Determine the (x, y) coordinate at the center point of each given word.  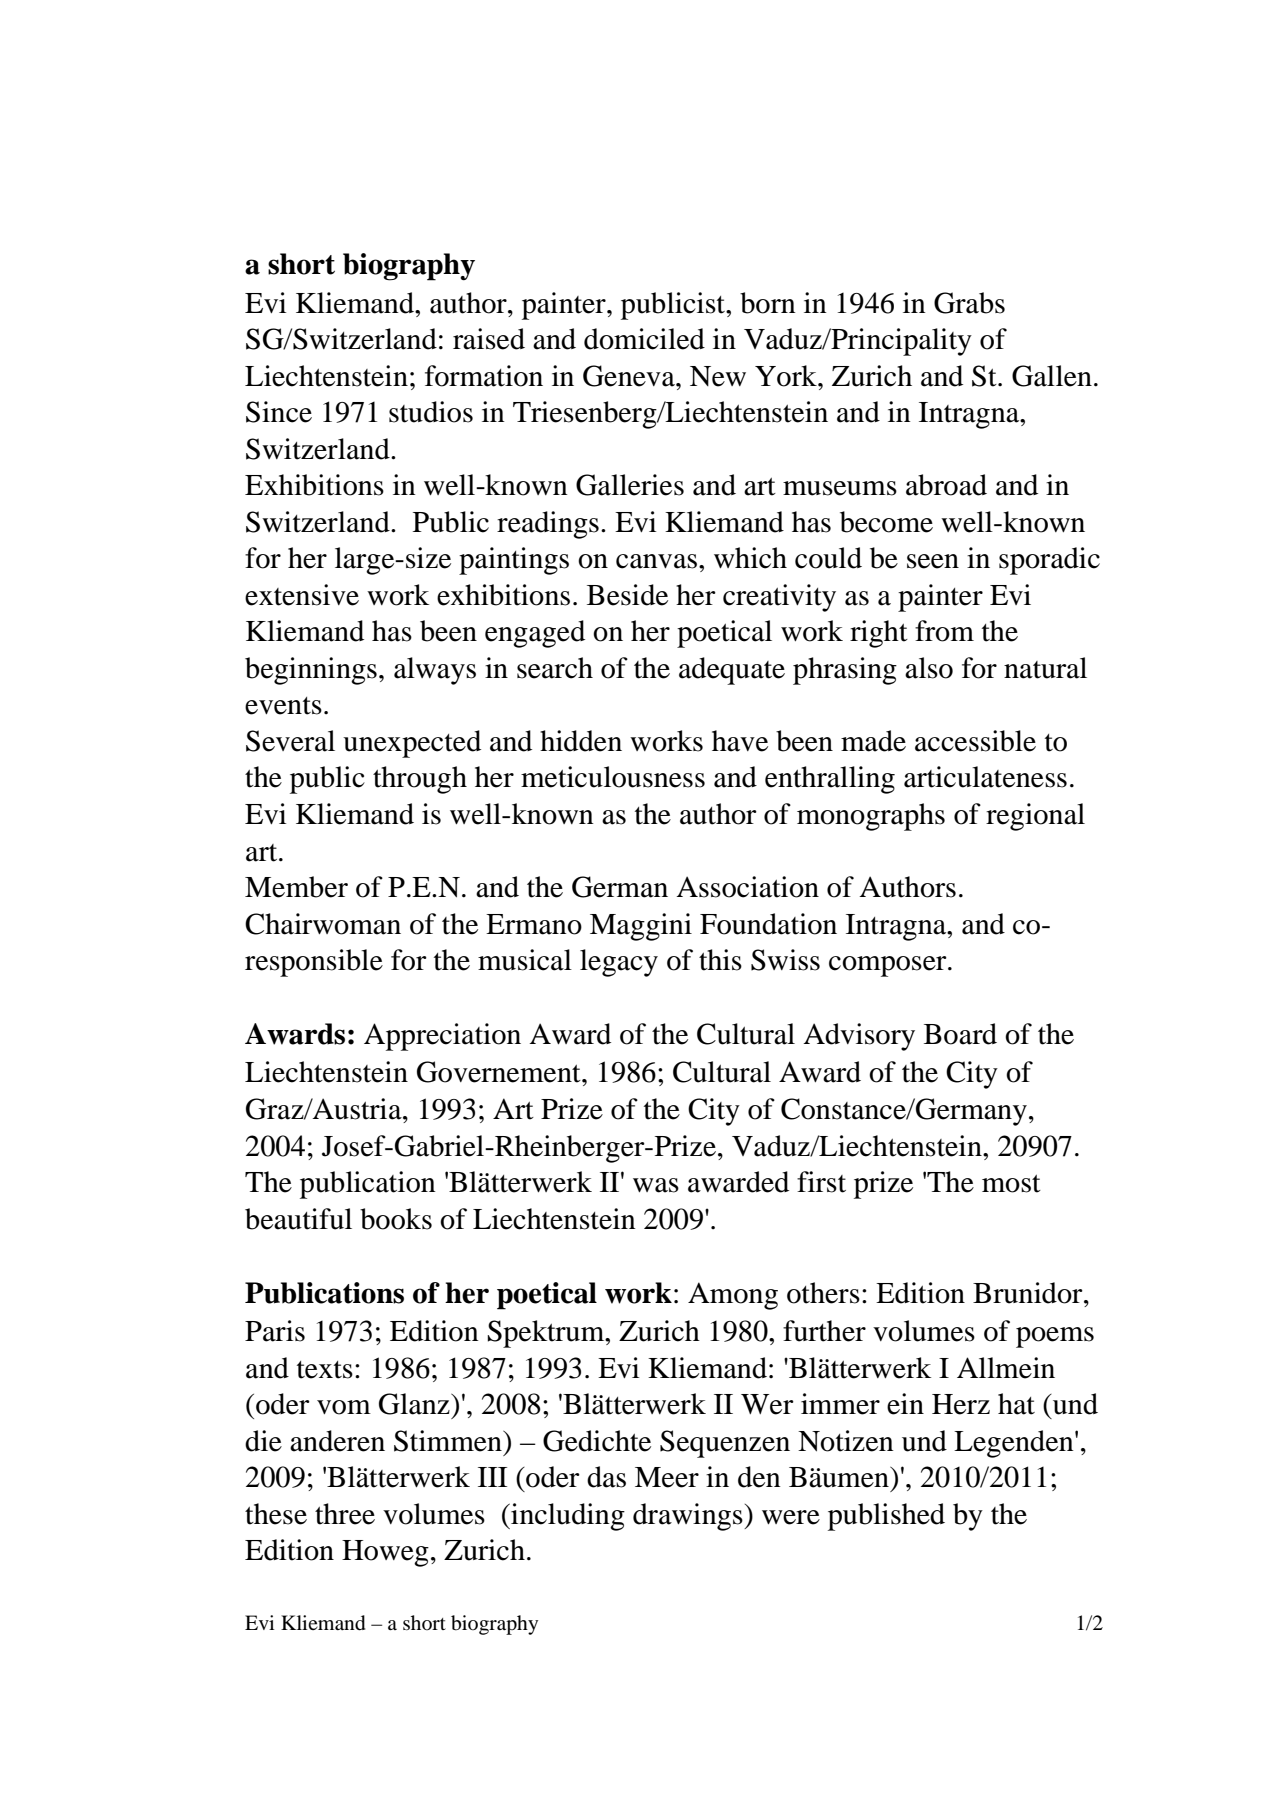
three (345, 1514)
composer (889, 966)
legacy (619, 963)
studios (431, 412)
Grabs (969, 303)
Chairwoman (323, 924)
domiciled (644, 339)
